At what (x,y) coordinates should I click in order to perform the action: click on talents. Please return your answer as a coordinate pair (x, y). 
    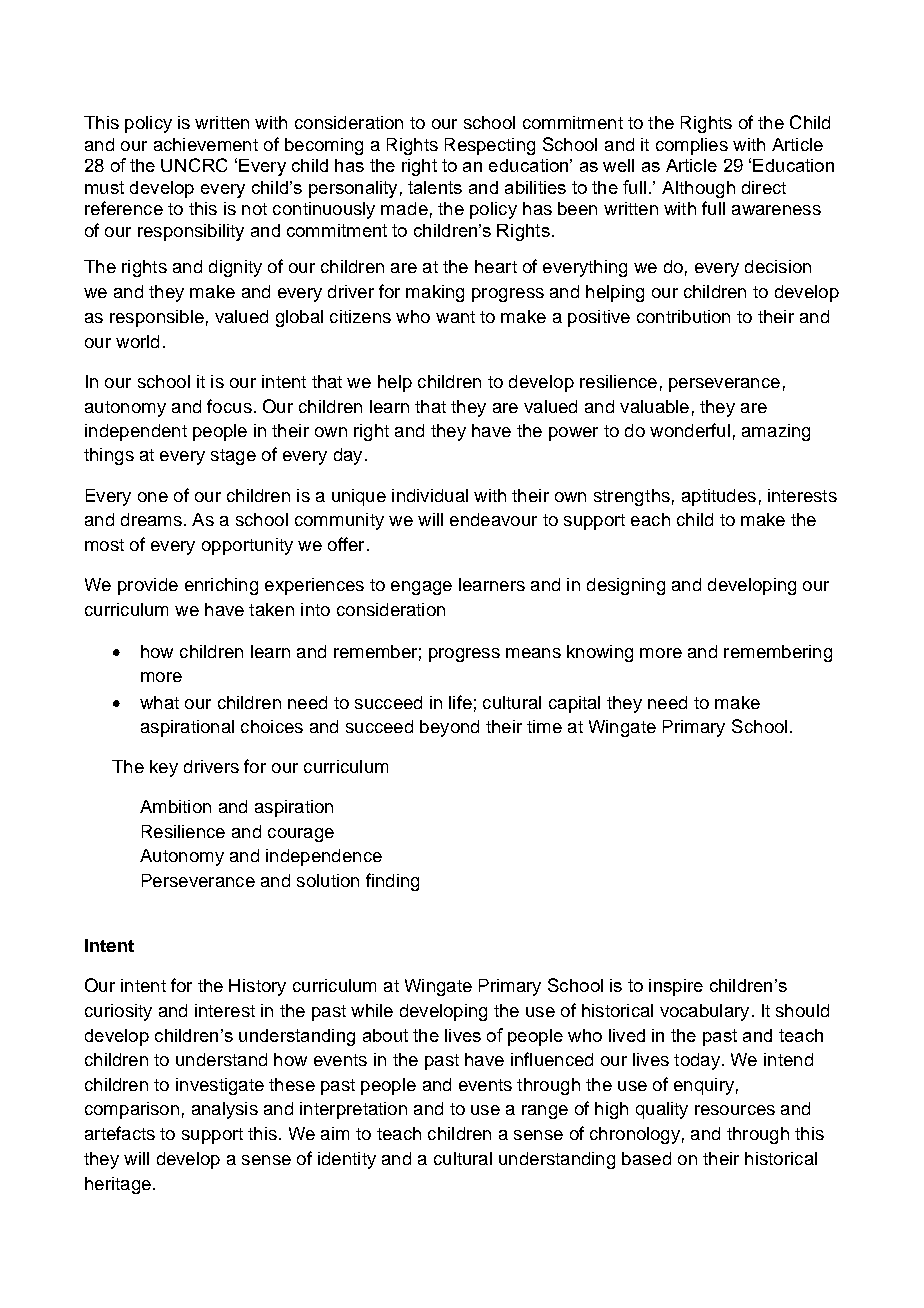
    Looking at the image, I should click on (435, 187).
